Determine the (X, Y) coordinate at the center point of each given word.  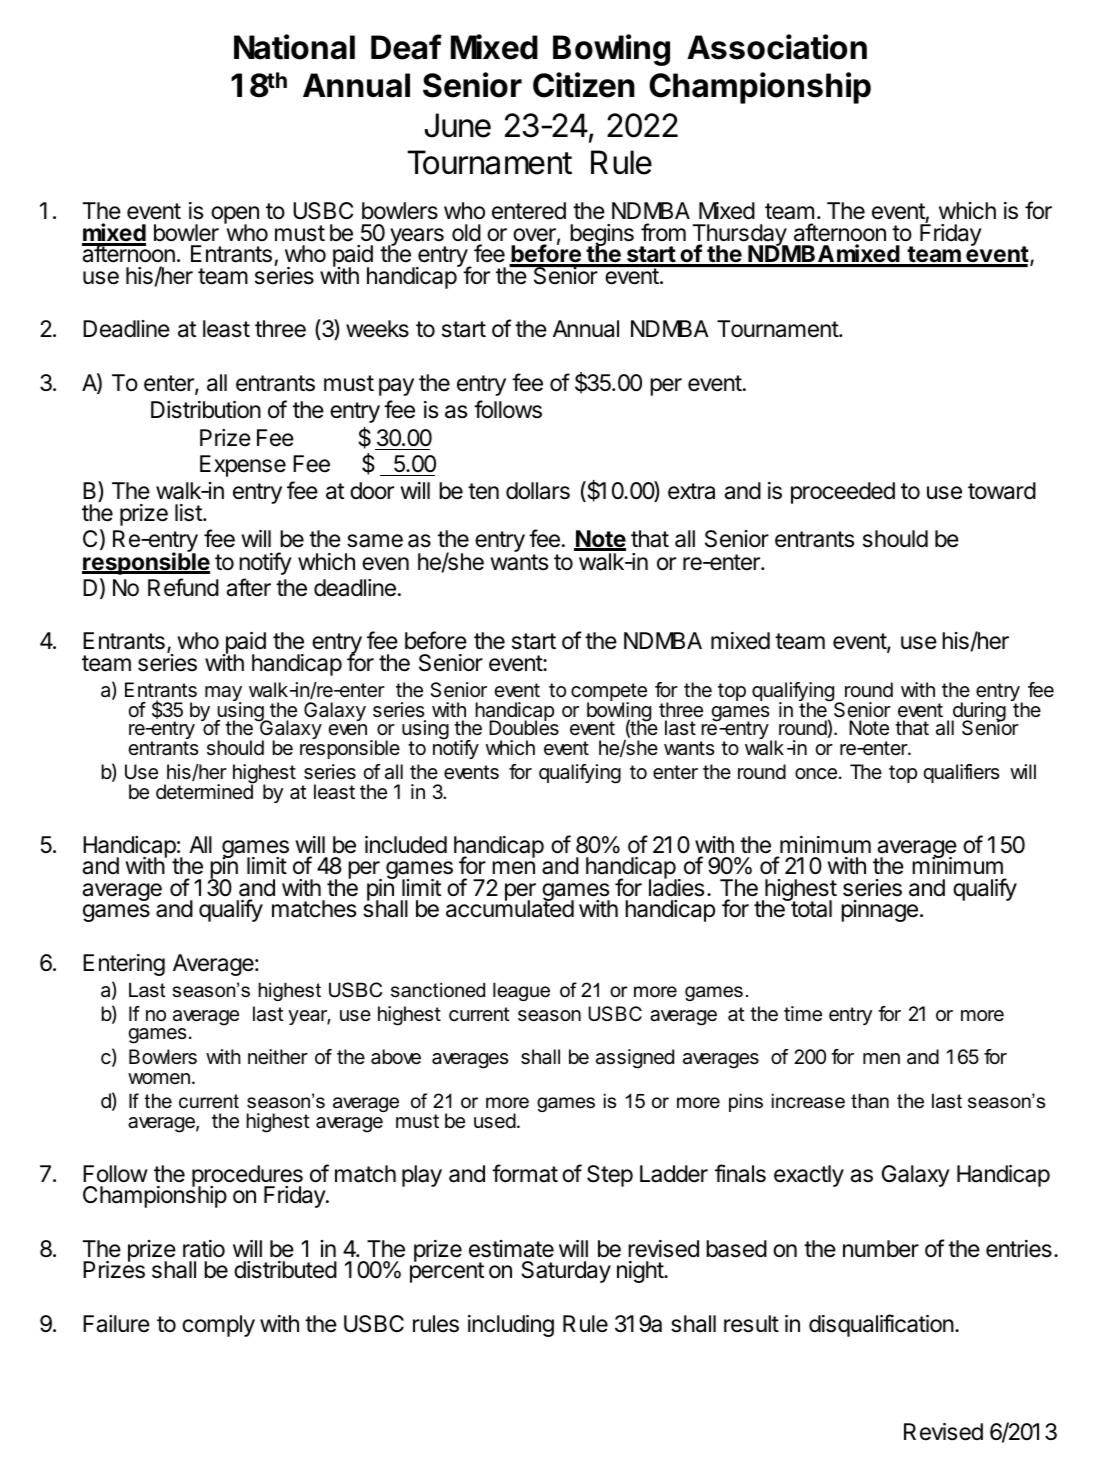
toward (1002, 491)
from (663, 232)
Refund (183, 587)
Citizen (584, 85)
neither (278, 1056)
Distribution (206, 410)
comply (218, 1326)
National (294, 47)
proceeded (843, 493)
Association (777, 47)
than (870, 1101)
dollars (538, 491)
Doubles (524, 727)
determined (204, 791)
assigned (635, 1059)
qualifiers (961, 773)
